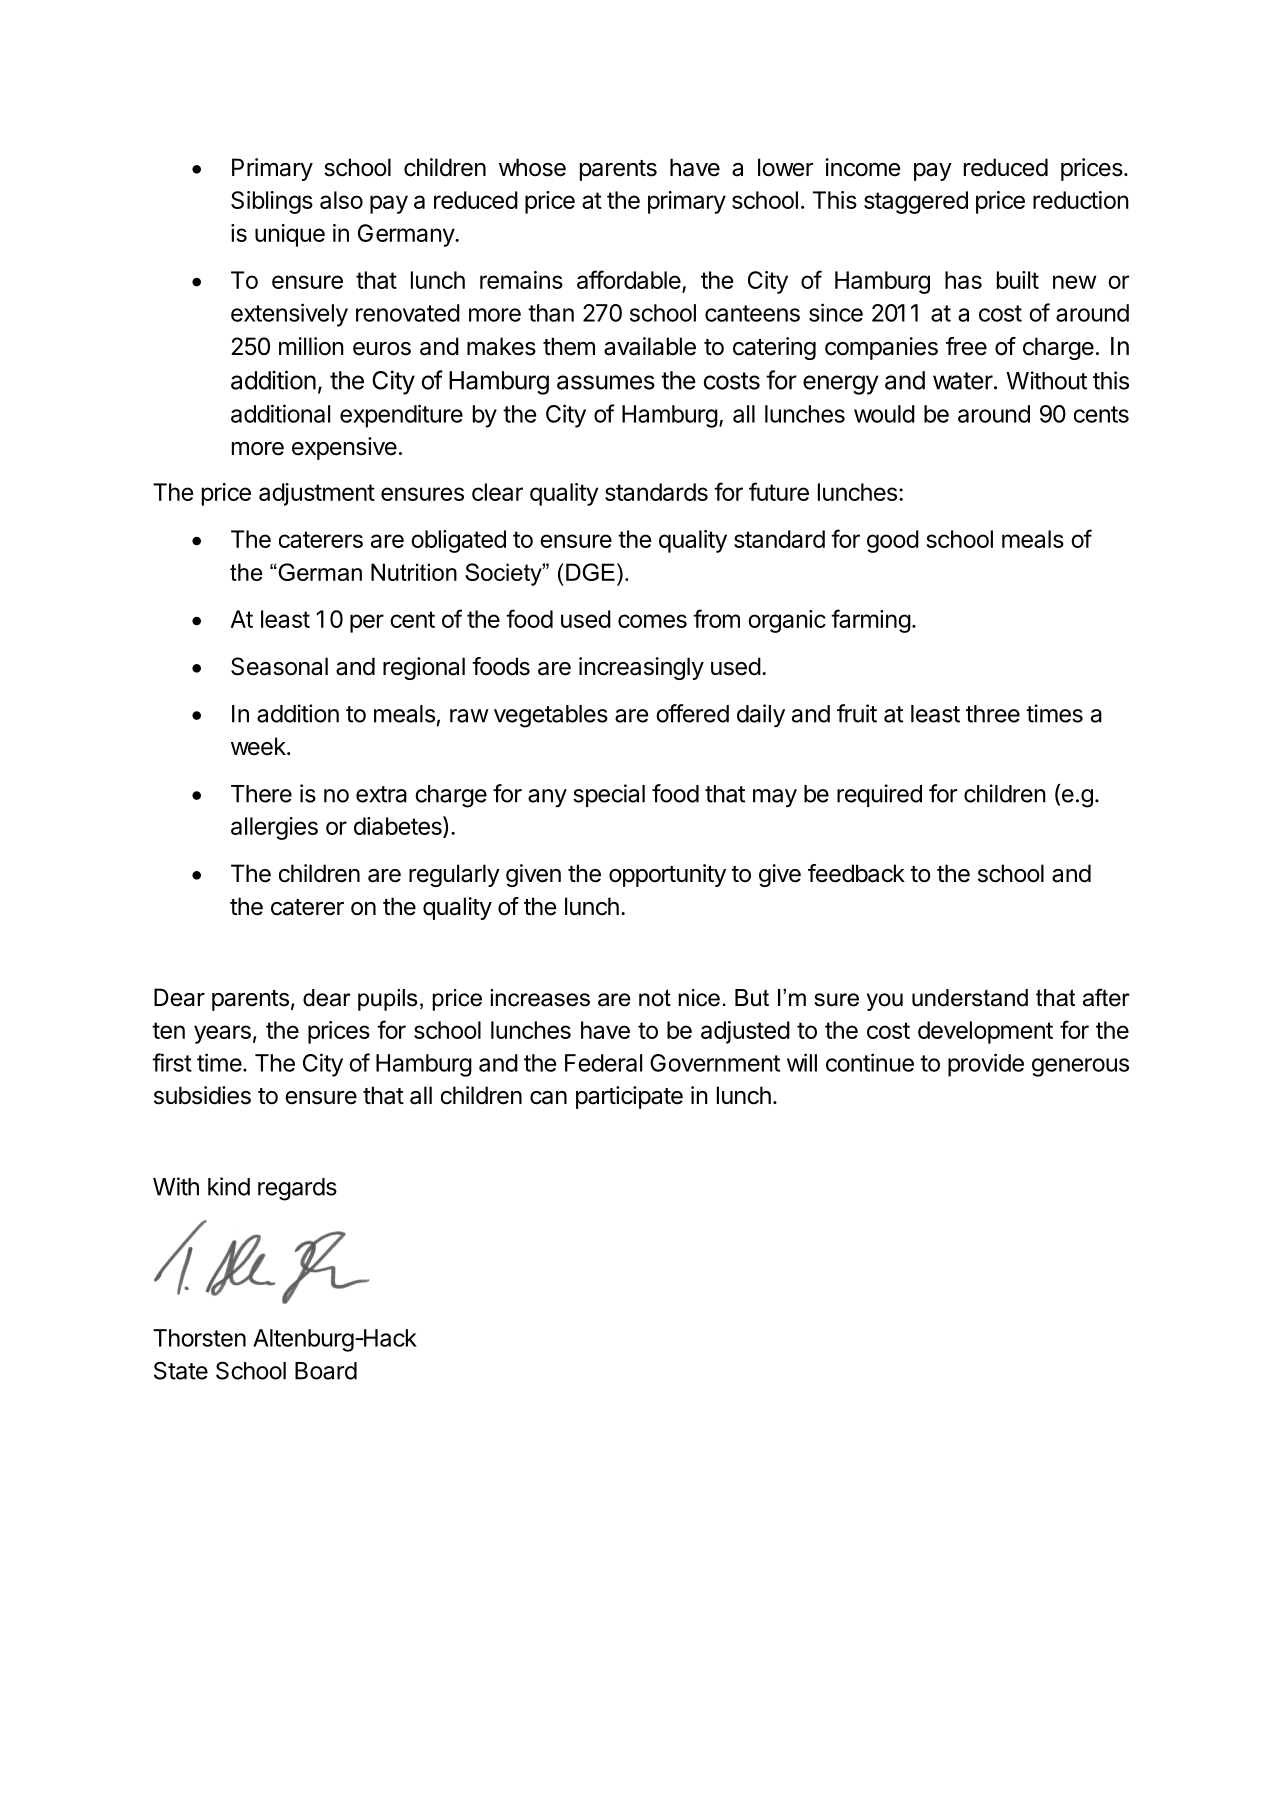 This page has height=1813, width=1282. Describe the element at coordinates (629, 279) in the page. I see `affordable` at that location.
